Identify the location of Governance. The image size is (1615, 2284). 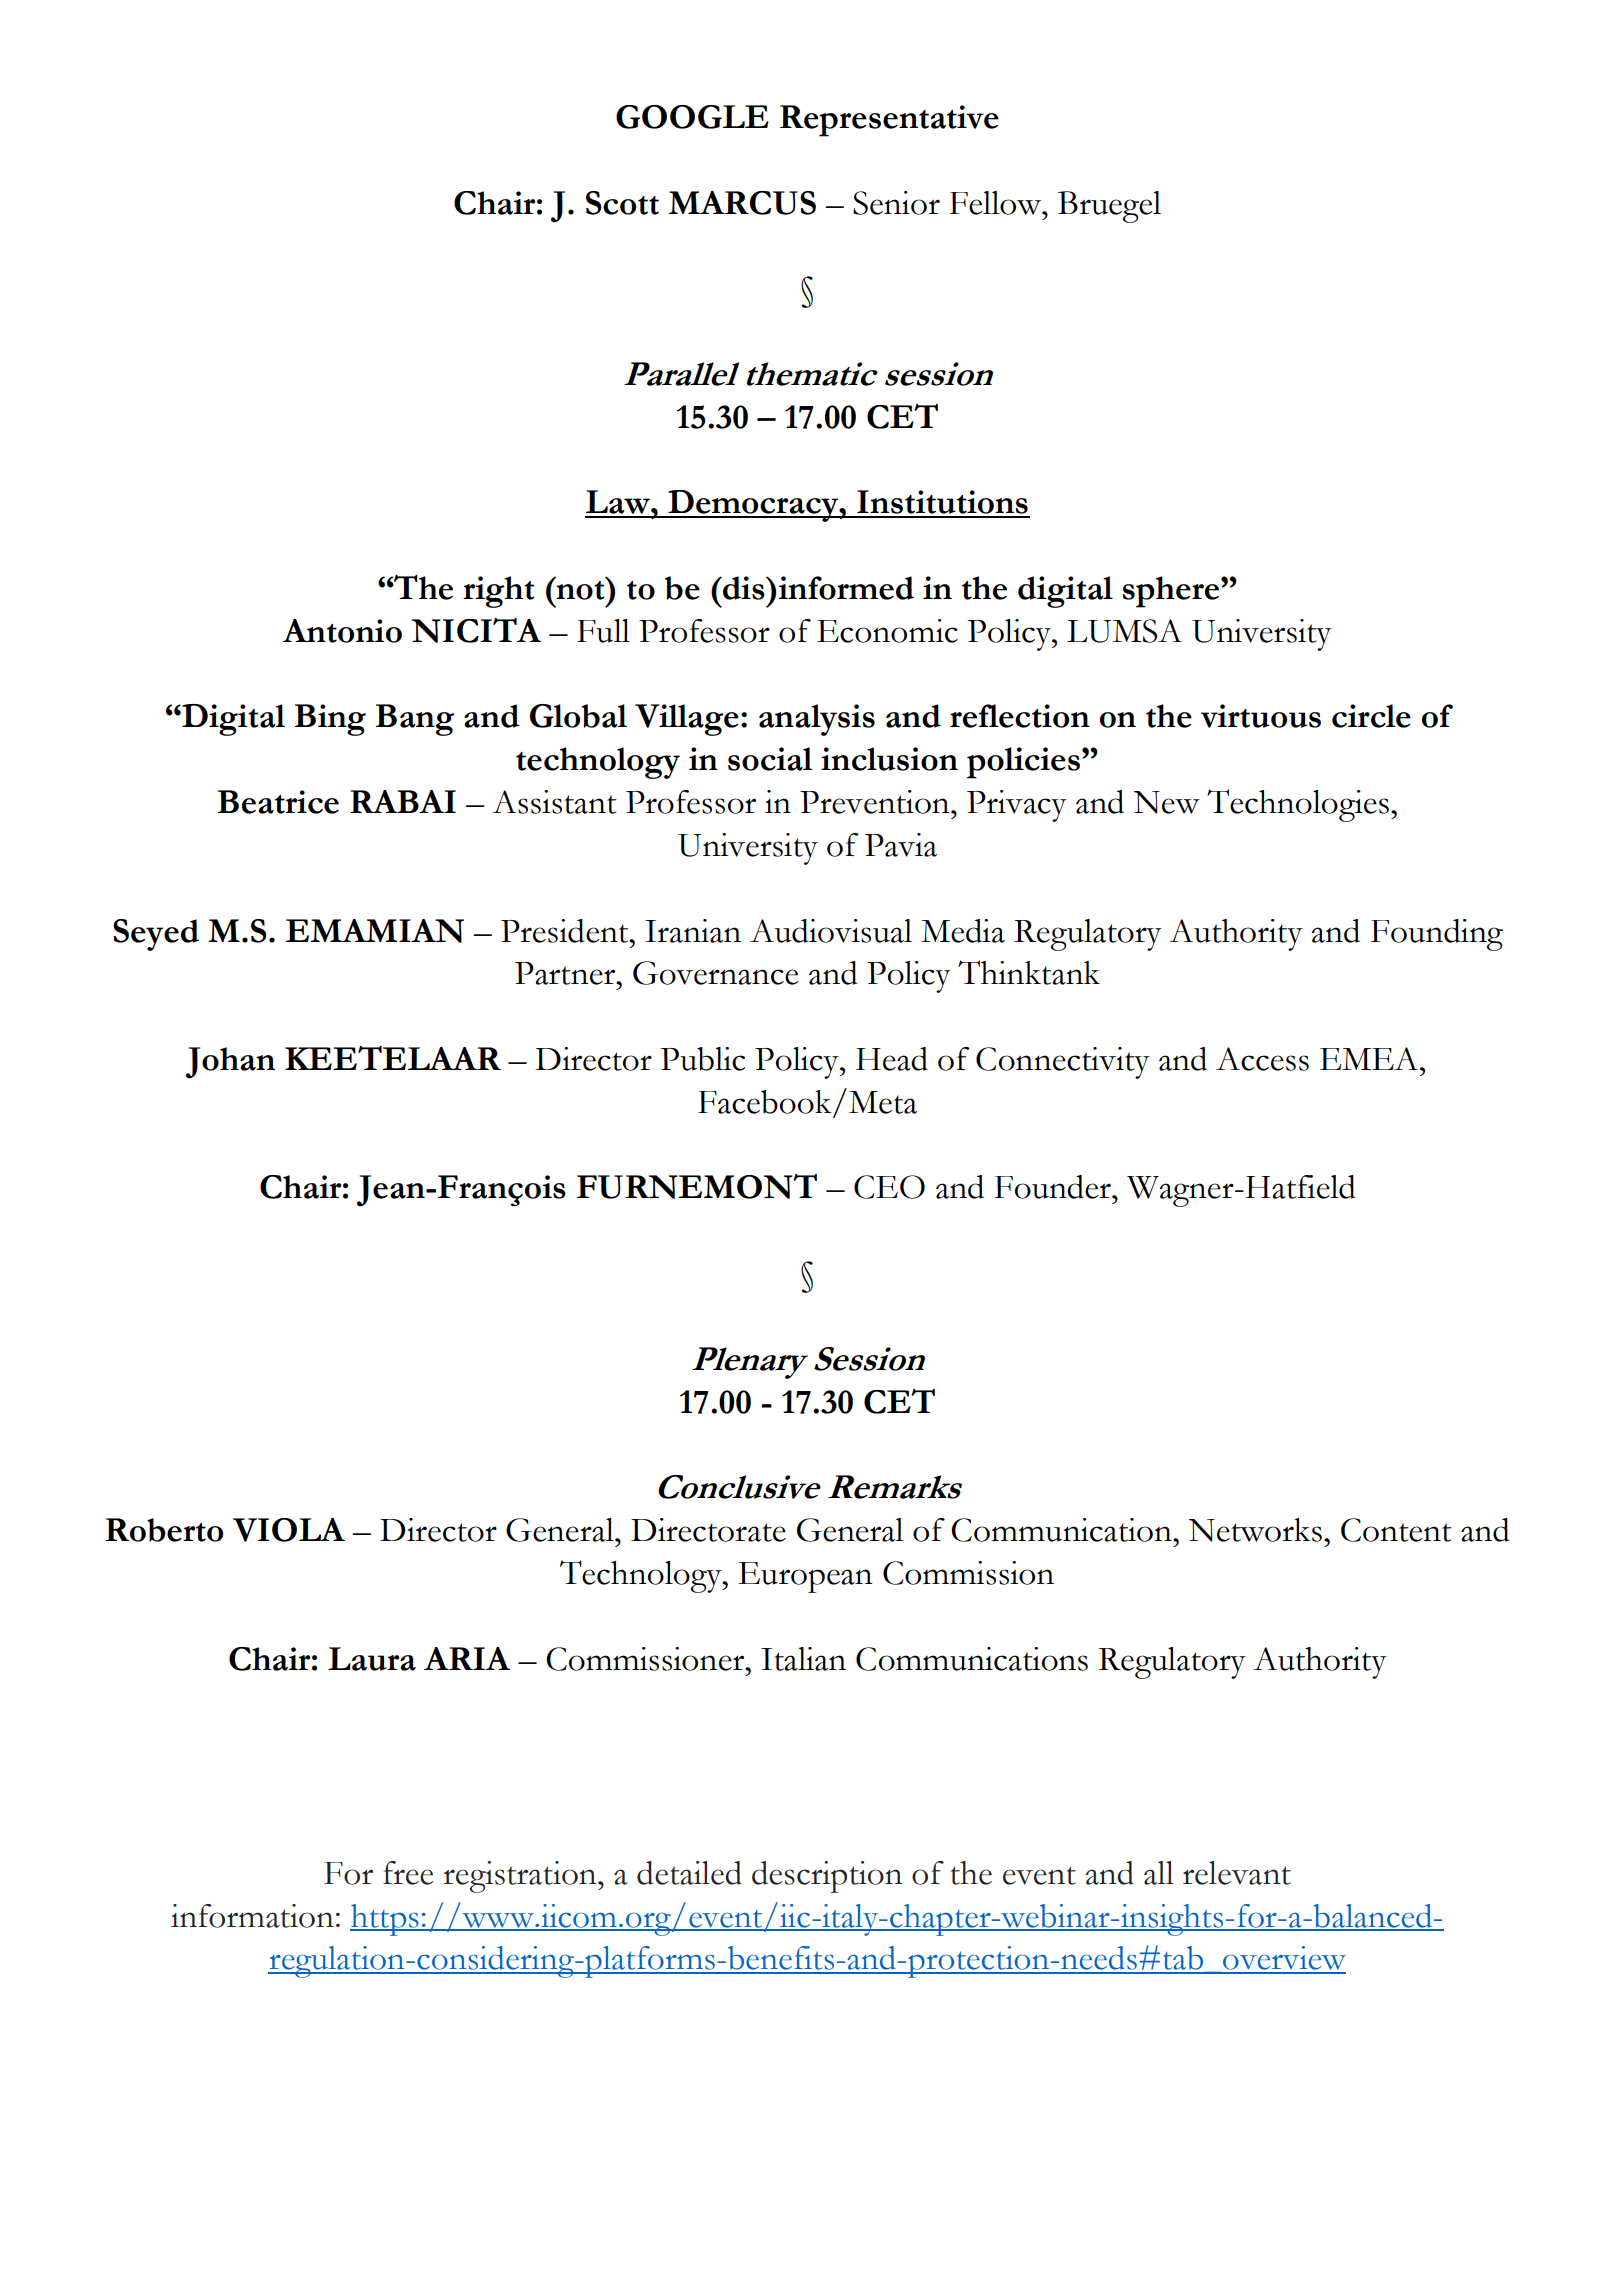
(715, 973).
